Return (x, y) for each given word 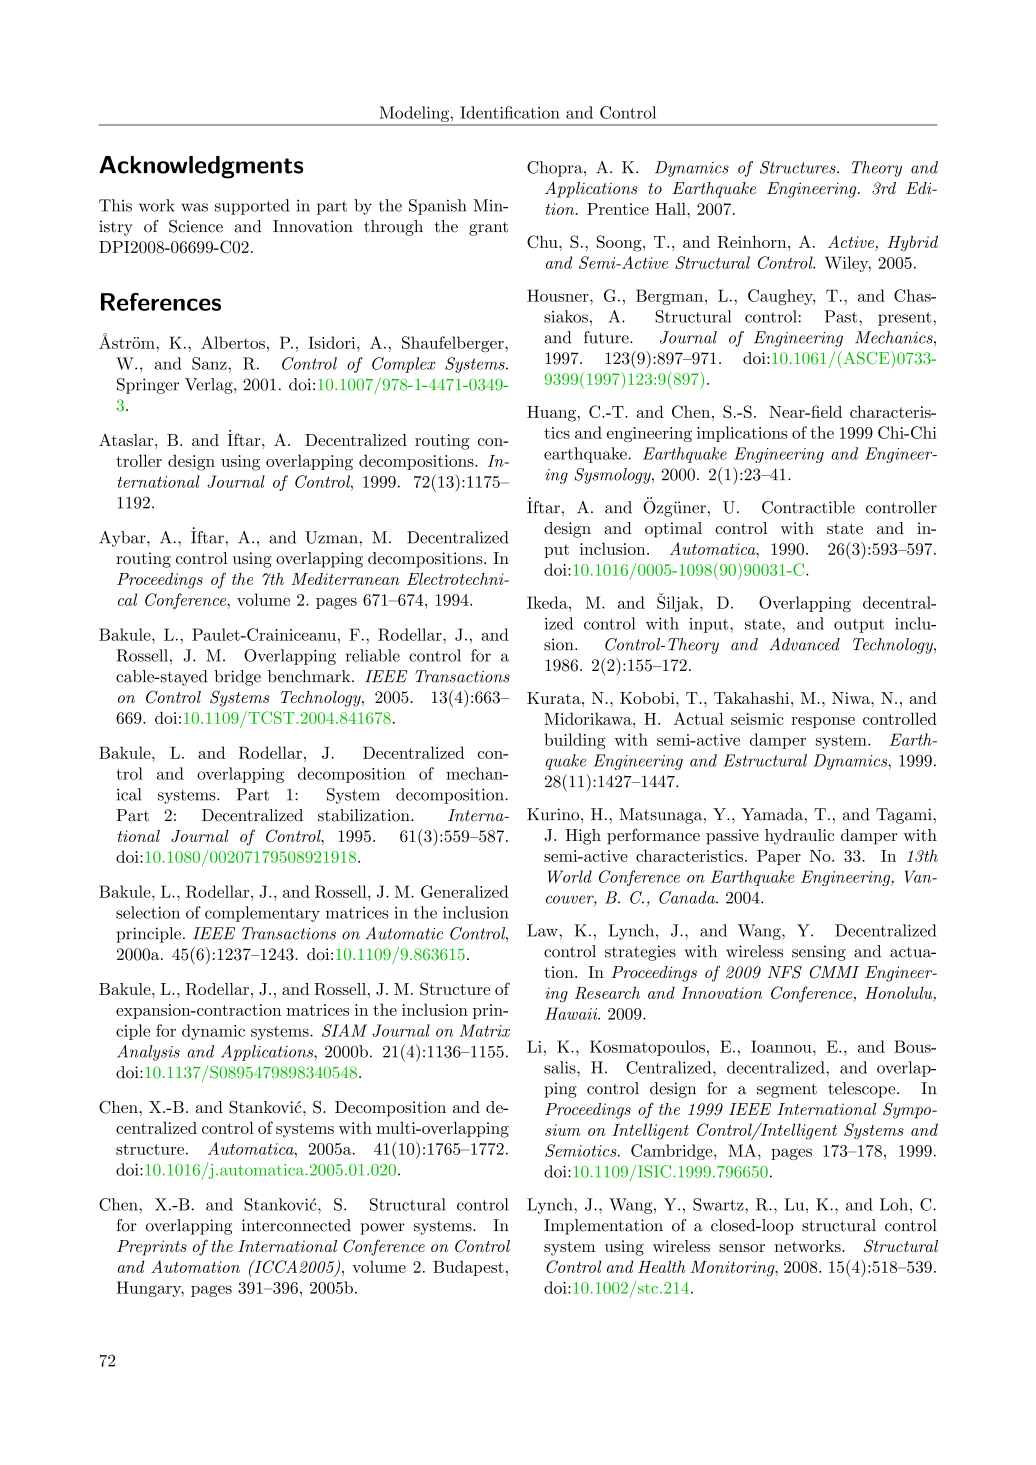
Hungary (150, 1289)
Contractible (808, 507)
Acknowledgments (201, 167)
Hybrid (913, 243)
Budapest (468, 1268)
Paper (779, 857)
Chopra (556, 169)
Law (543, 930)
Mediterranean (345, 579)
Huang (551, 414)
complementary (262, 914)
